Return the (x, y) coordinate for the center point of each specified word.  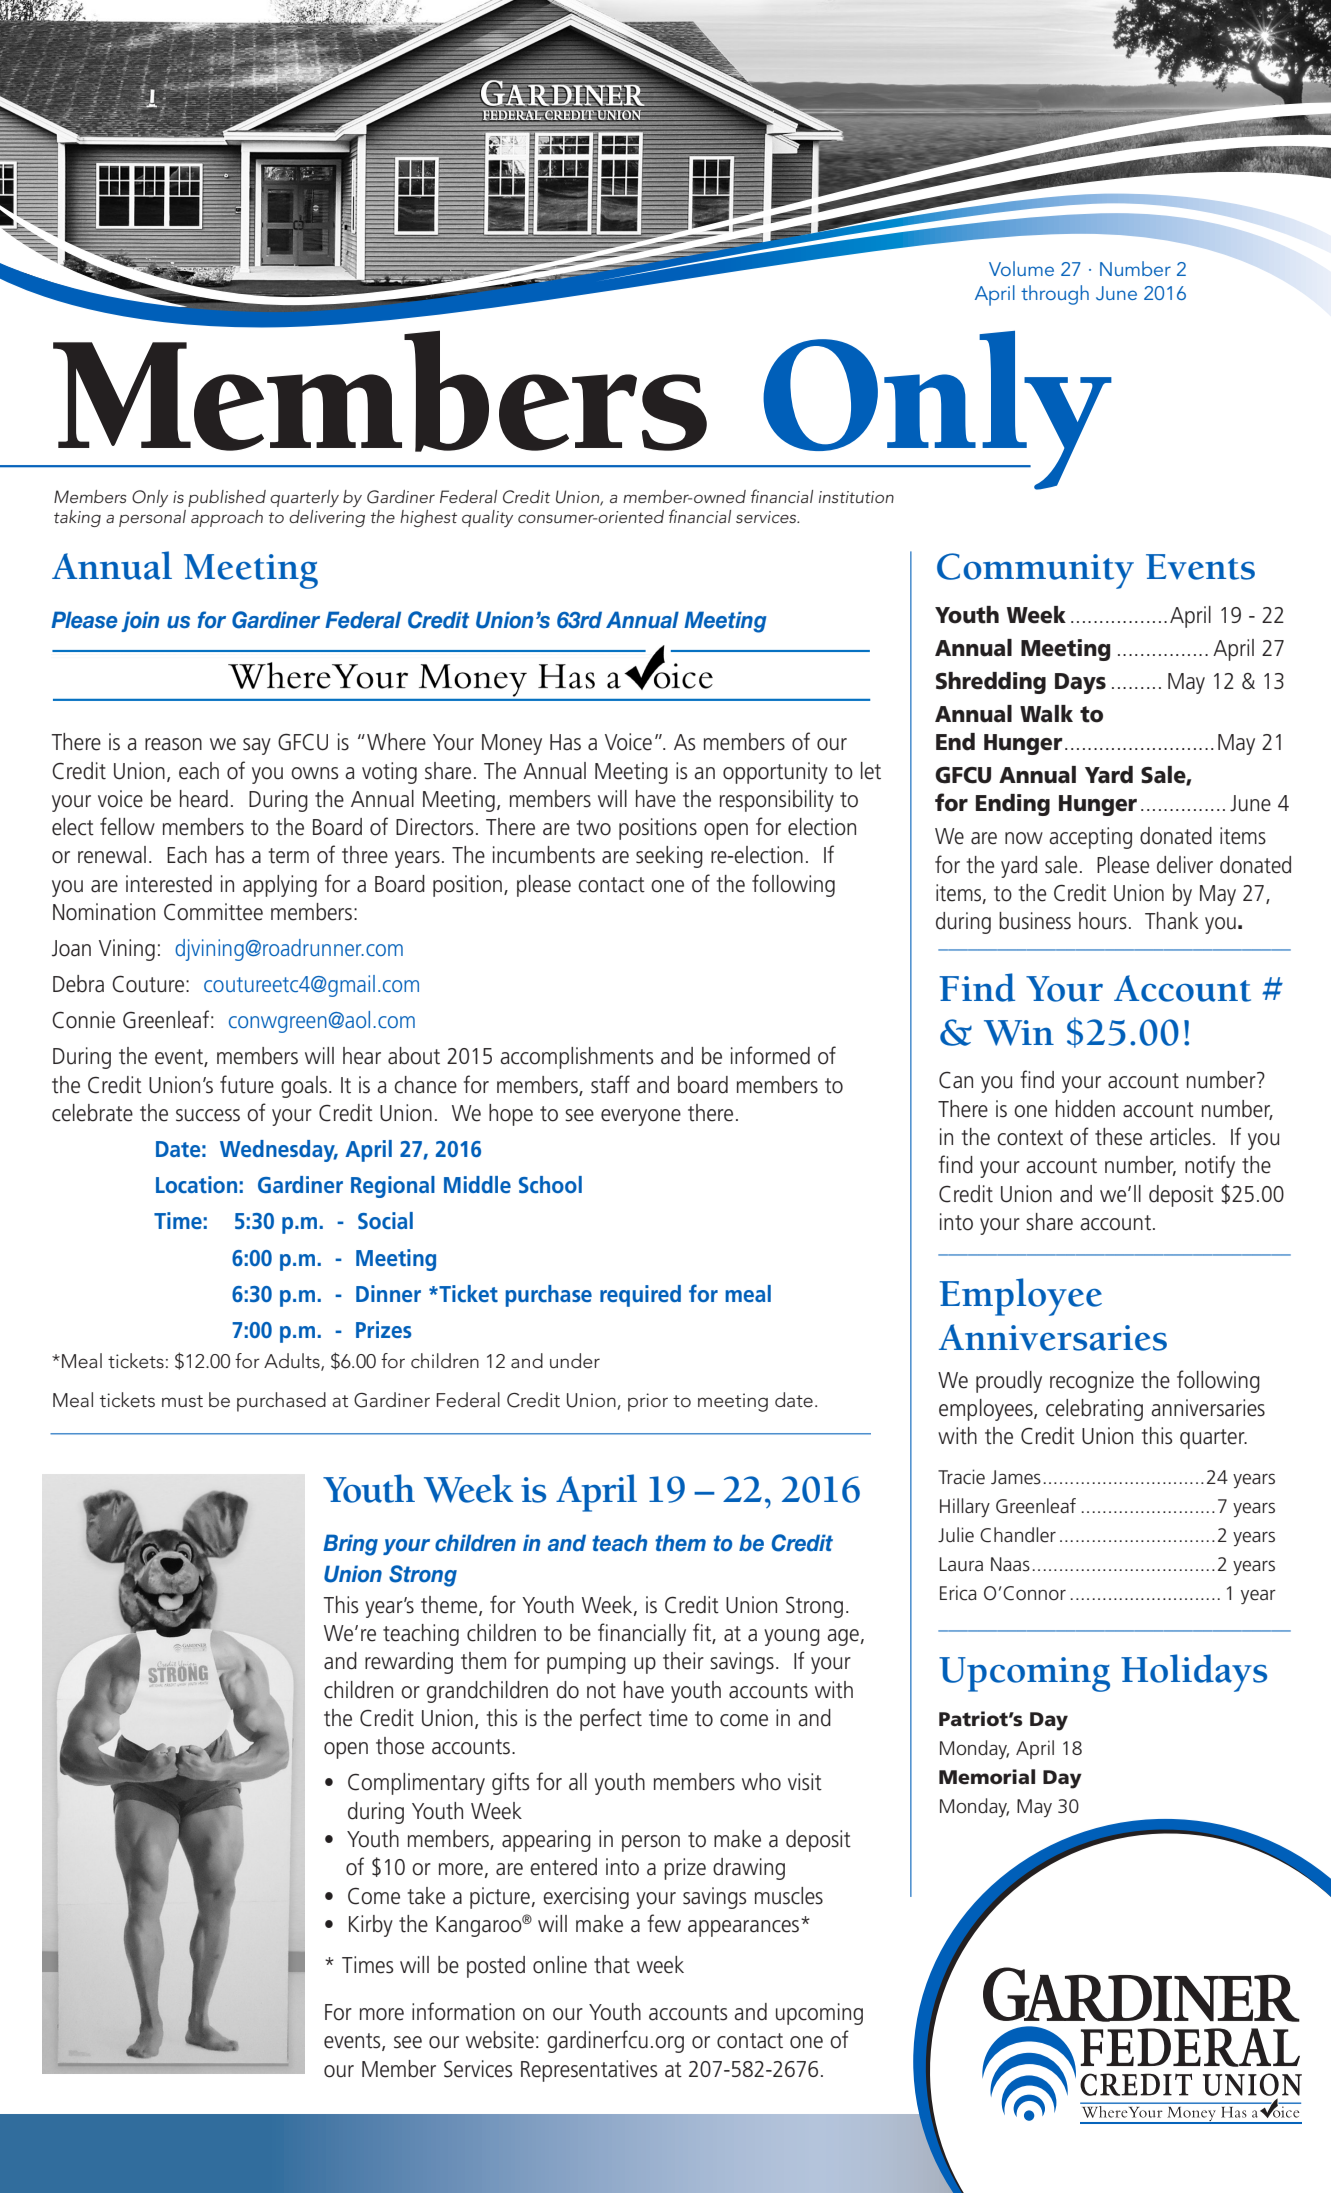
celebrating (1094, 1410)
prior (648, 1402)
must (182, 1401)
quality (487, 518)
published (227, 498)
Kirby (371, 1926)
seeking (669, 857)
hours (1103, 921)
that (612, 1965)
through (1055, 295)
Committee (213, 912)
